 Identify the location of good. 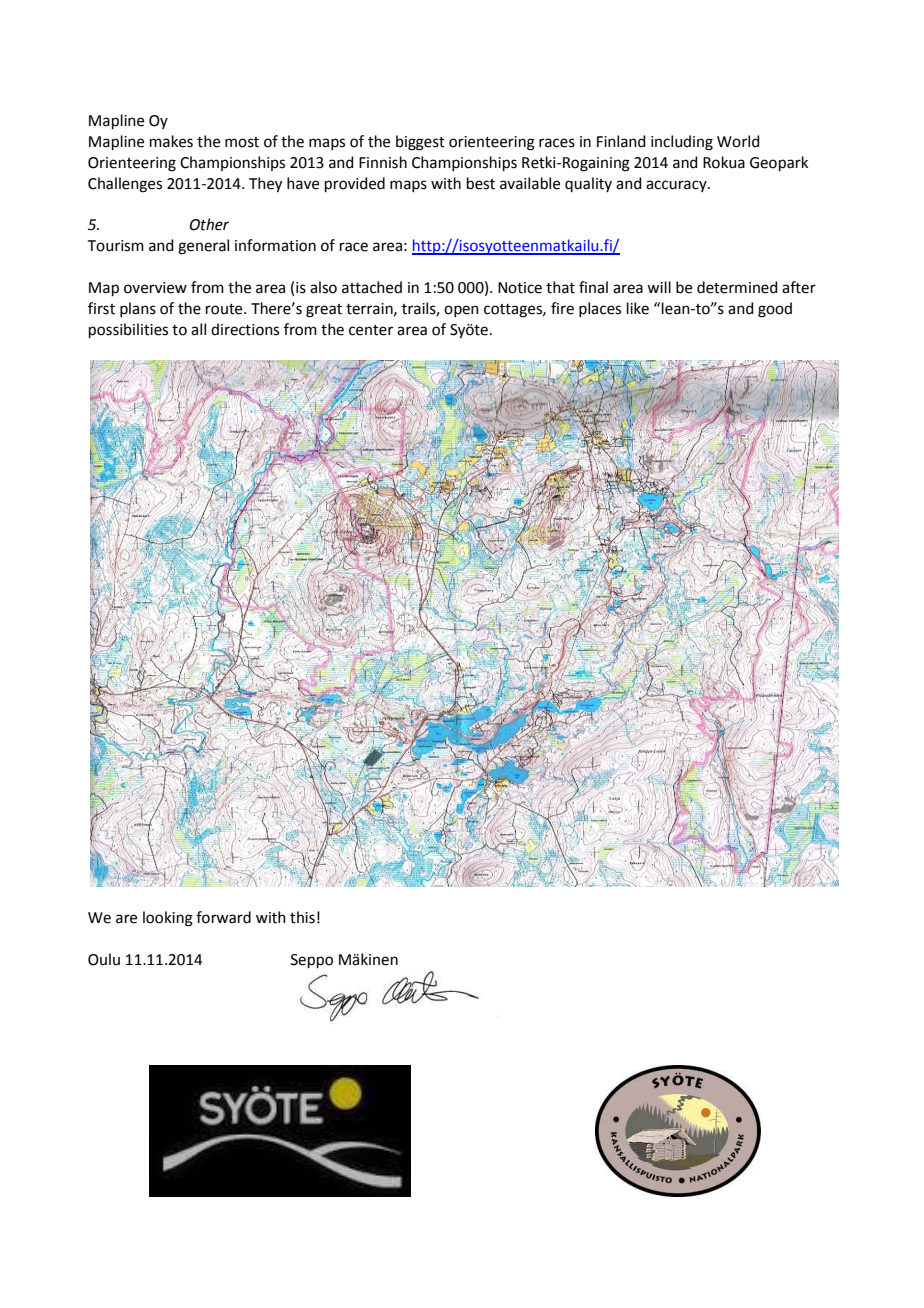
(775, 310).
